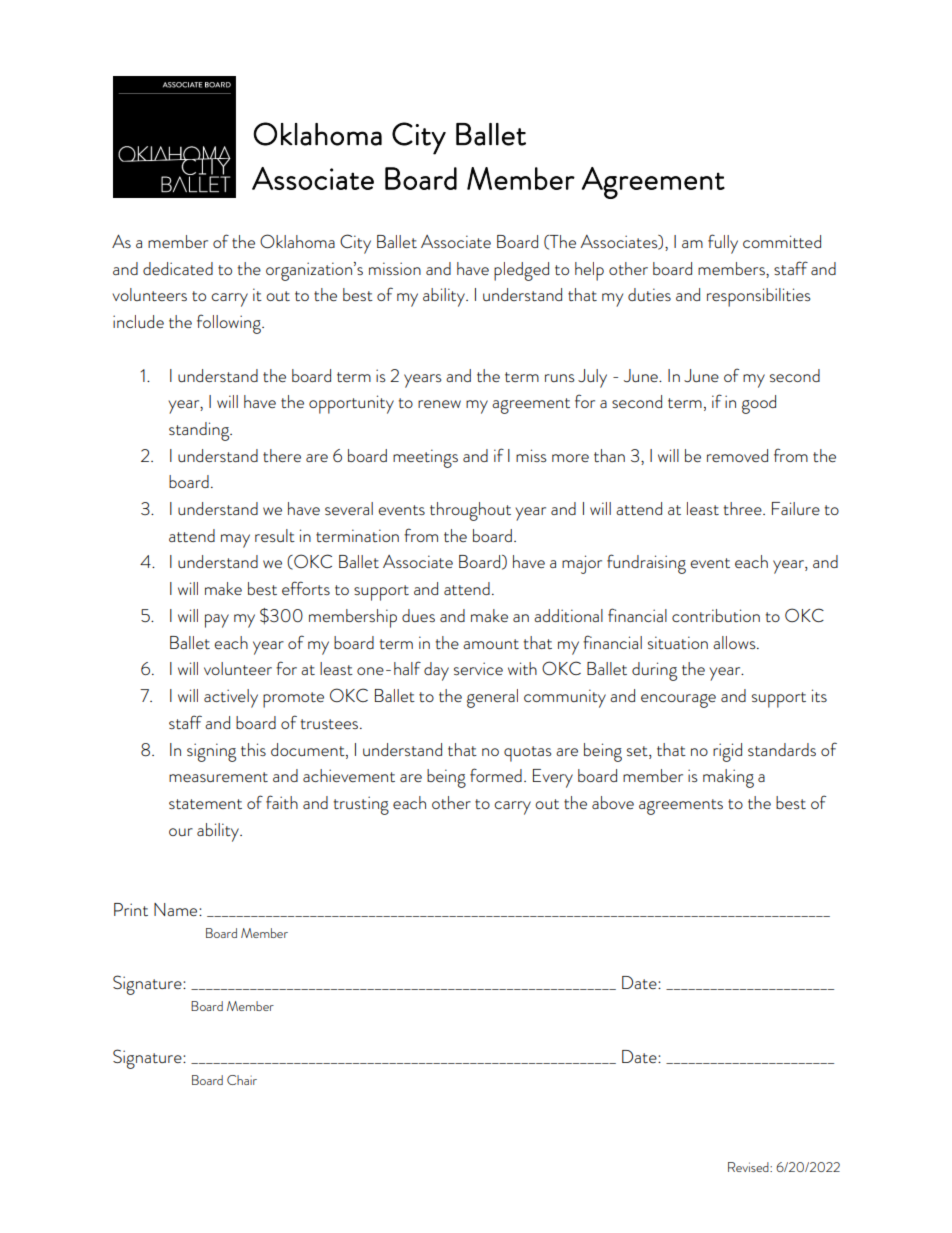  What do you see at coordinates (723, 244) in the screenshot?
I see `fully` at bounding box center [723, 244].
